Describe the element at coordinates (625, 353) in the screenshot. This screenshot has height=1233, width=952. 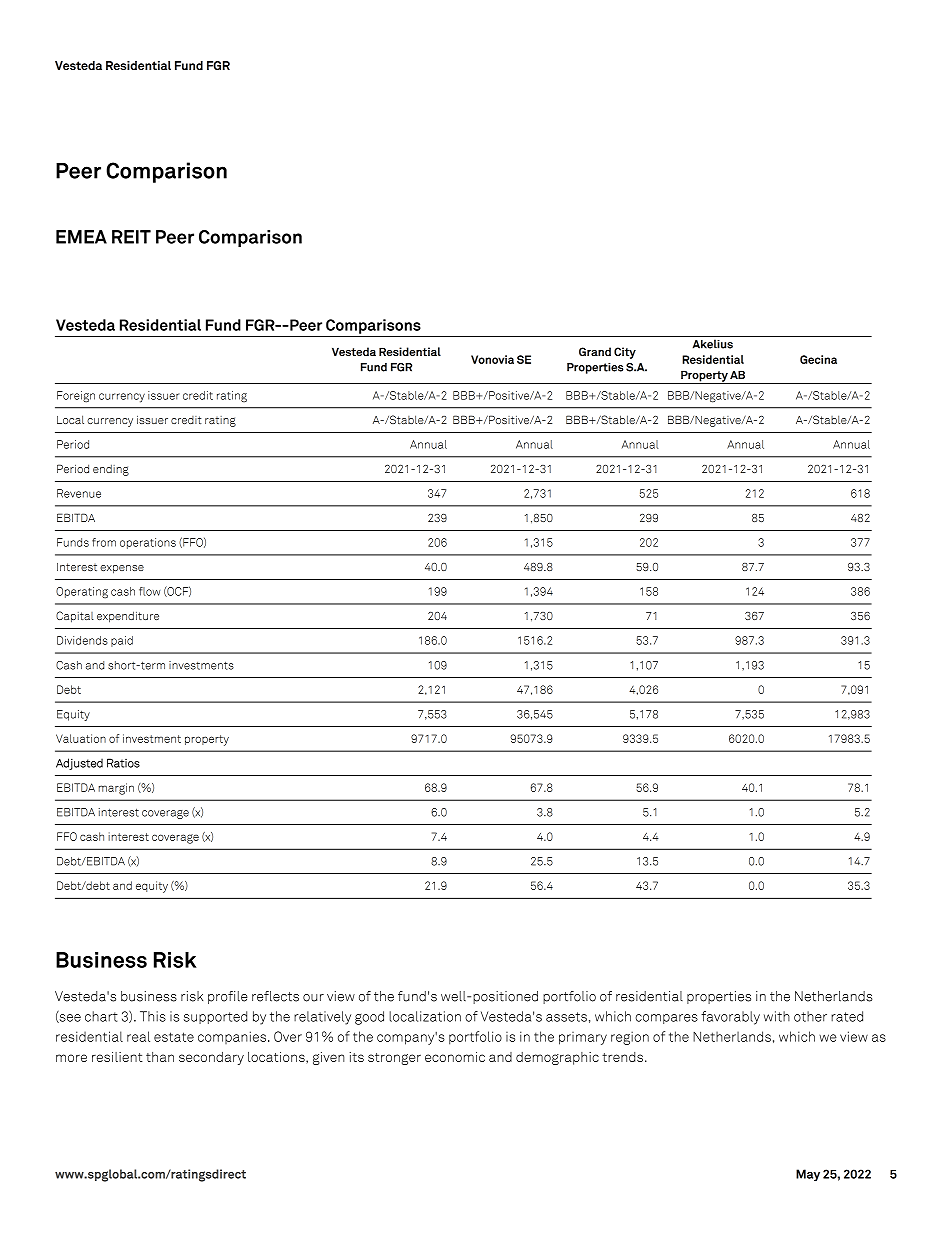
I see `City` at that location.
